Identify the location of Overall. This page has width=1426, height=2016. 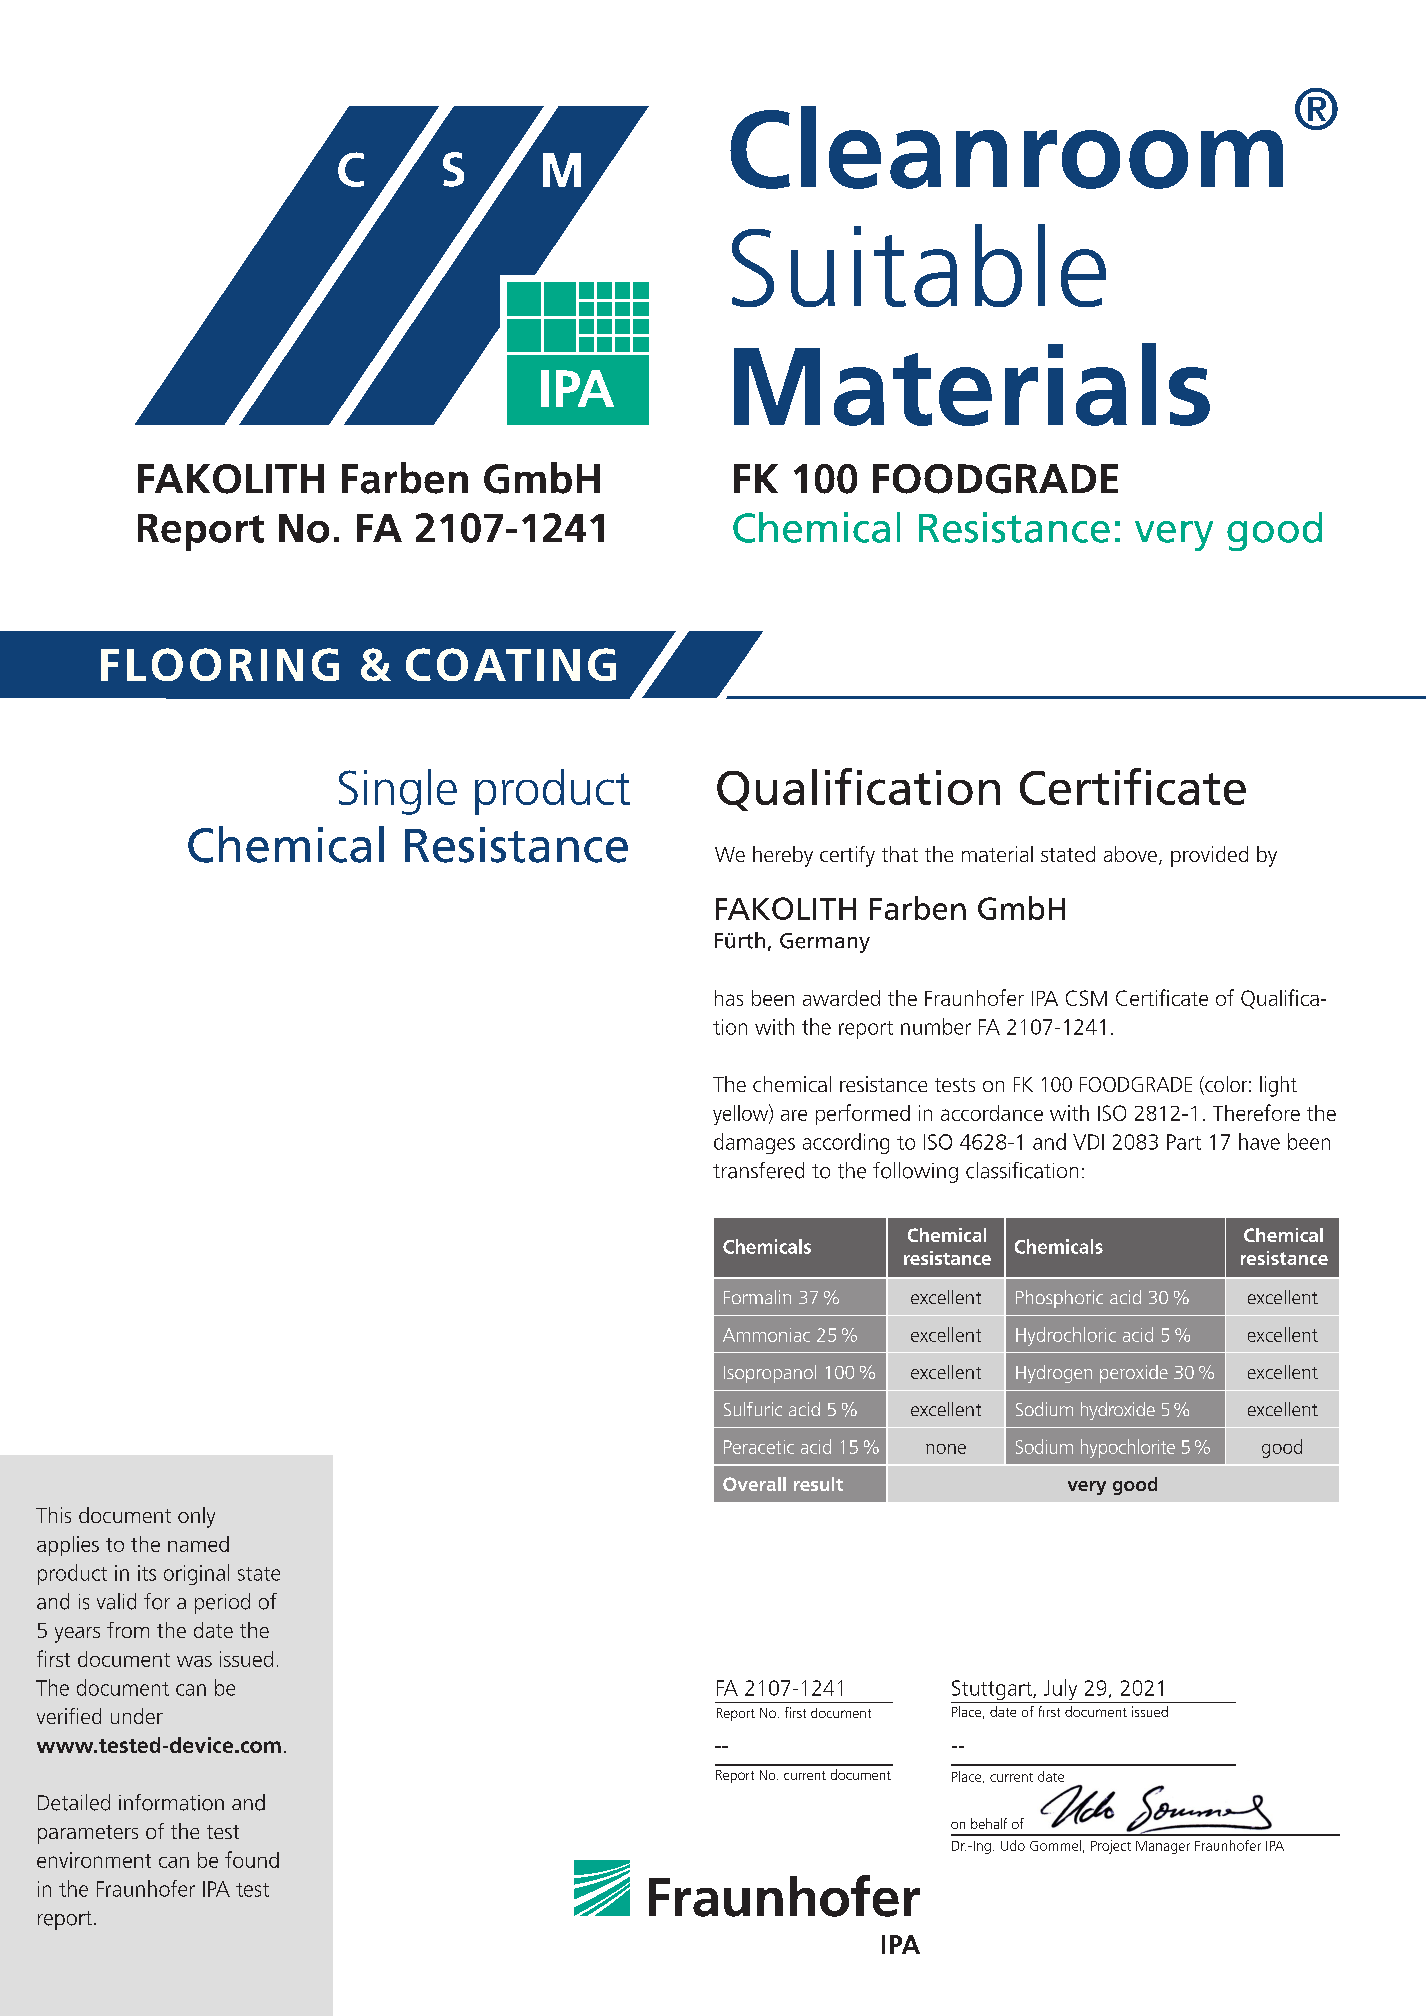
(754, 1484).
